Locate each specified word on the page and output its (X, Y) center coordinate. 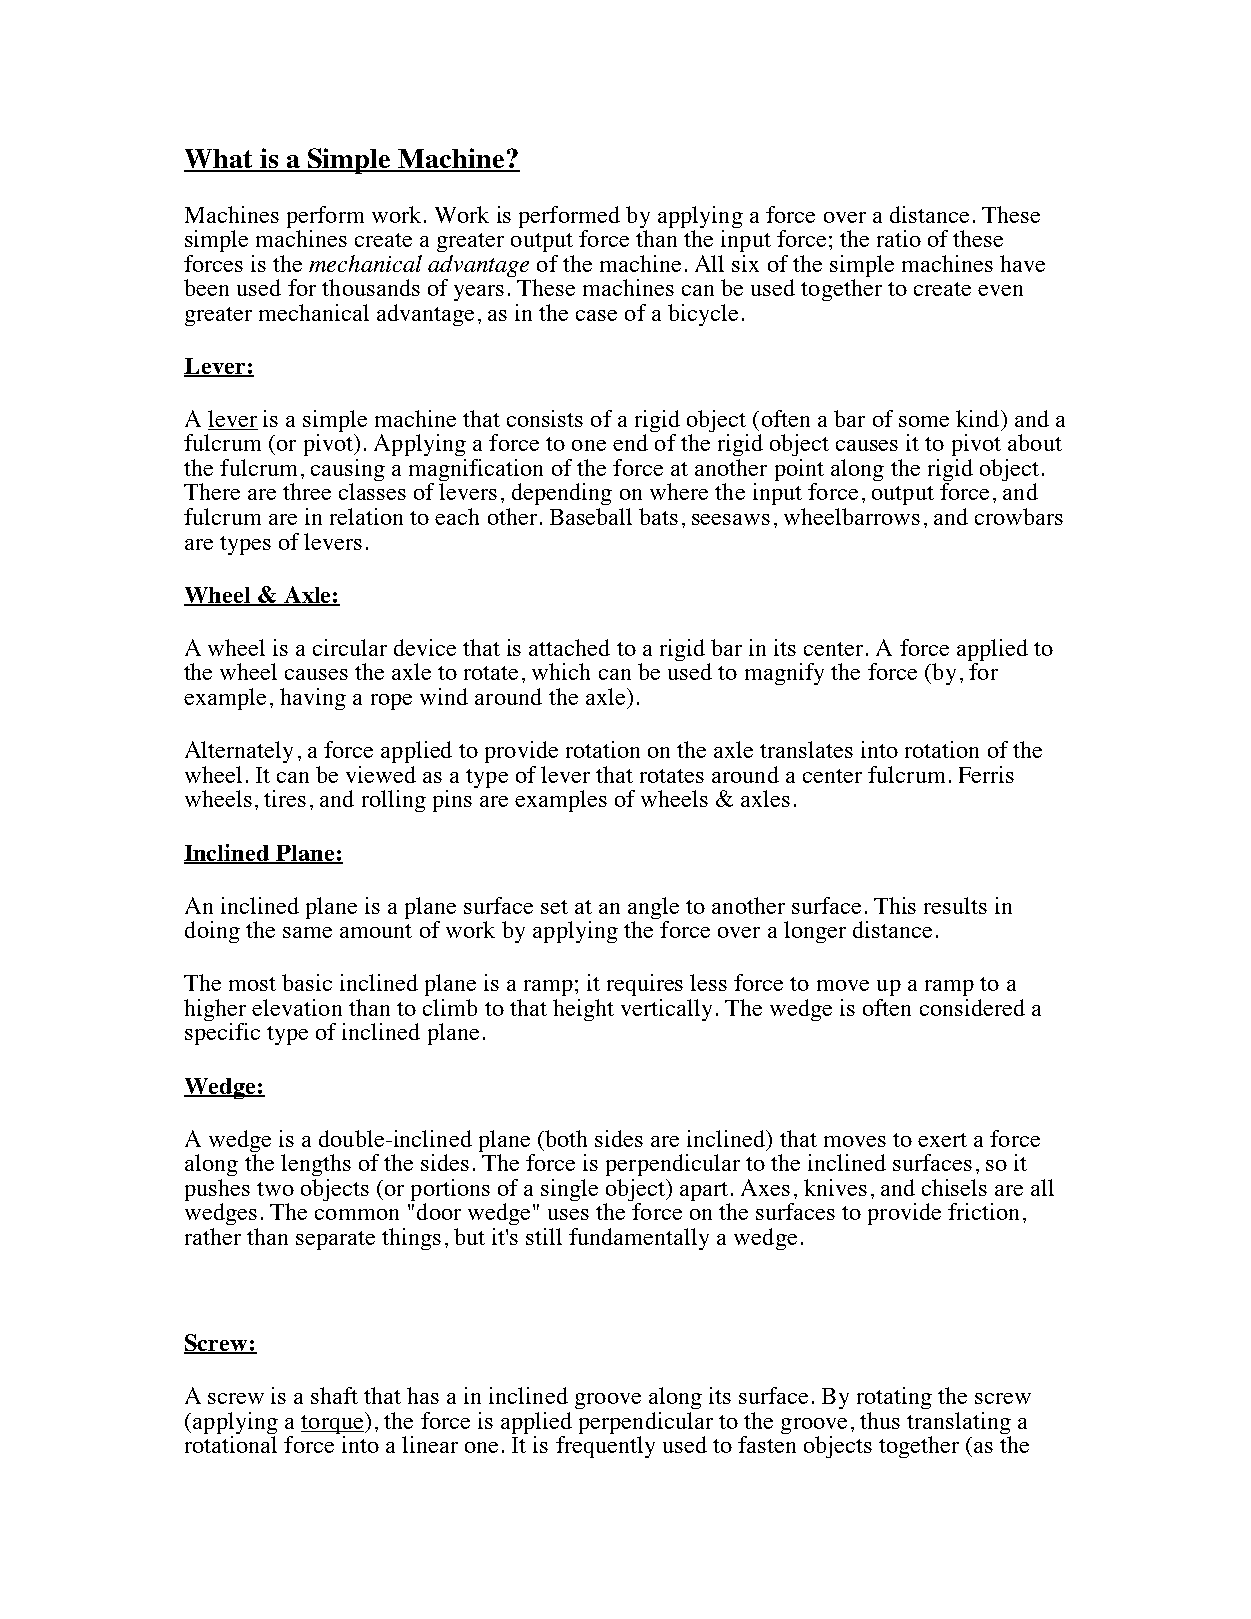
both (565, 1138)
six (745, 263)
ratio (899, 238)
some (924, 421)
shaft (334, 1395)
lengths (316, 1165)
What (219, 160)
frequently (605, 1447)
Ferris (986, 774)
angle (653, 908)
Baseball (591, 516)
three (307, 491)
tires (285, 798)
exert (942, 1140)
